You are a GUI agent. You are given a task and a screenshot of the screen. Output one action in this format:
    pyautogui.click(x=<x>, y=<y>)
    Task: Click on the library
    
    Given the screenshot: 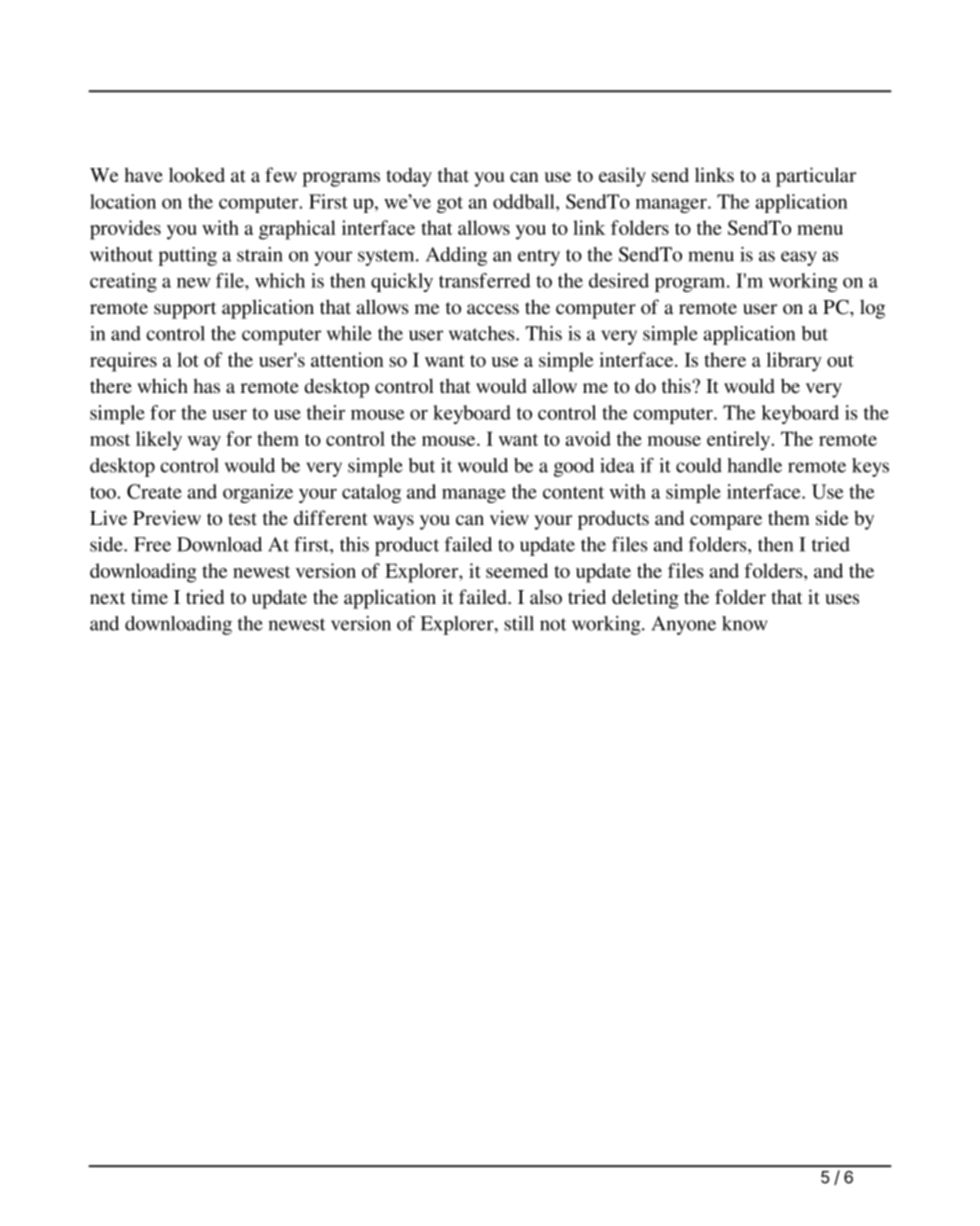 What is the action you would take?
    pyautogui.click(x=794, y=362)
